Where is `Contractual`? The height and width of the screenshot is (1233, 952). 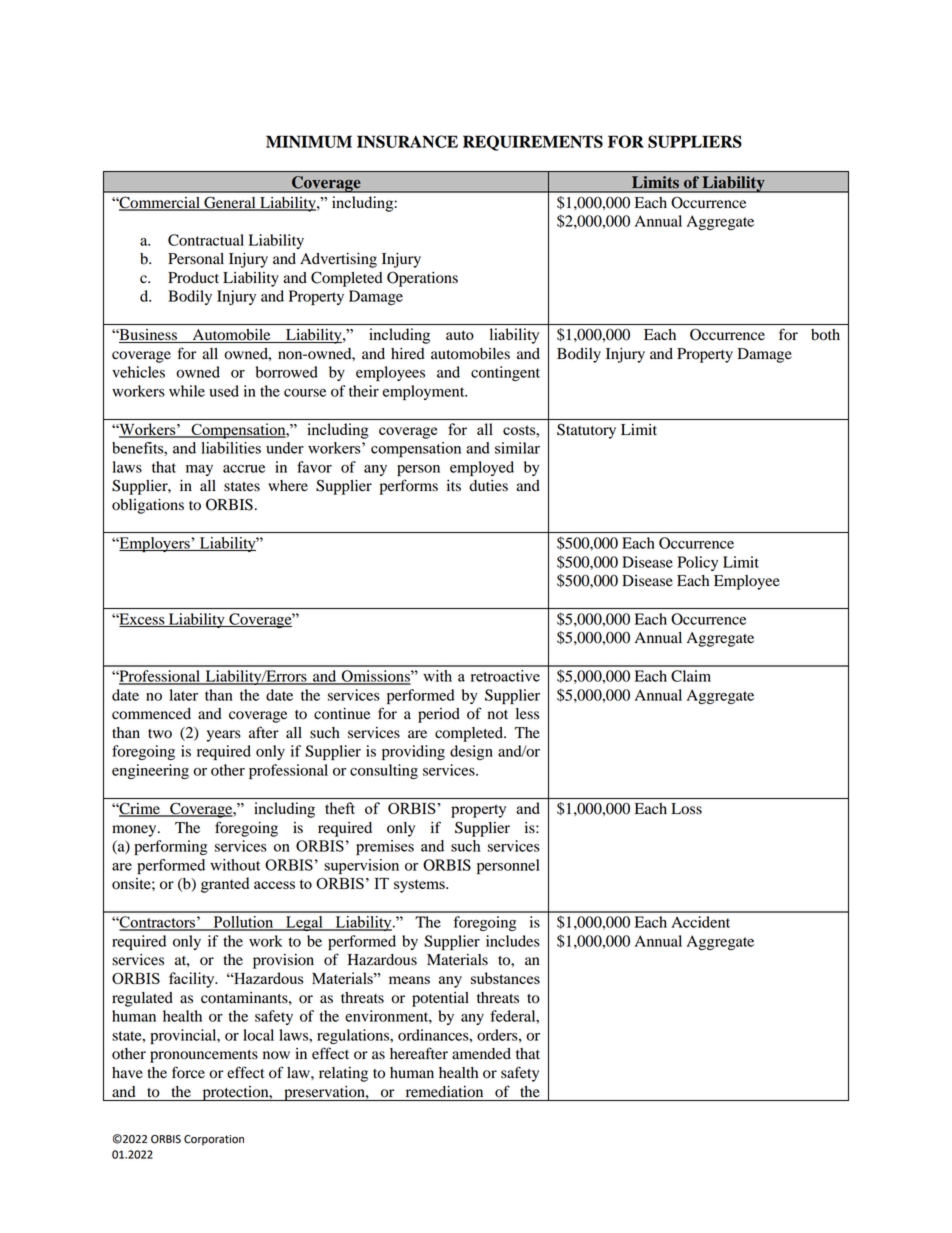 Contractual is located at coordinates (206, 240).
